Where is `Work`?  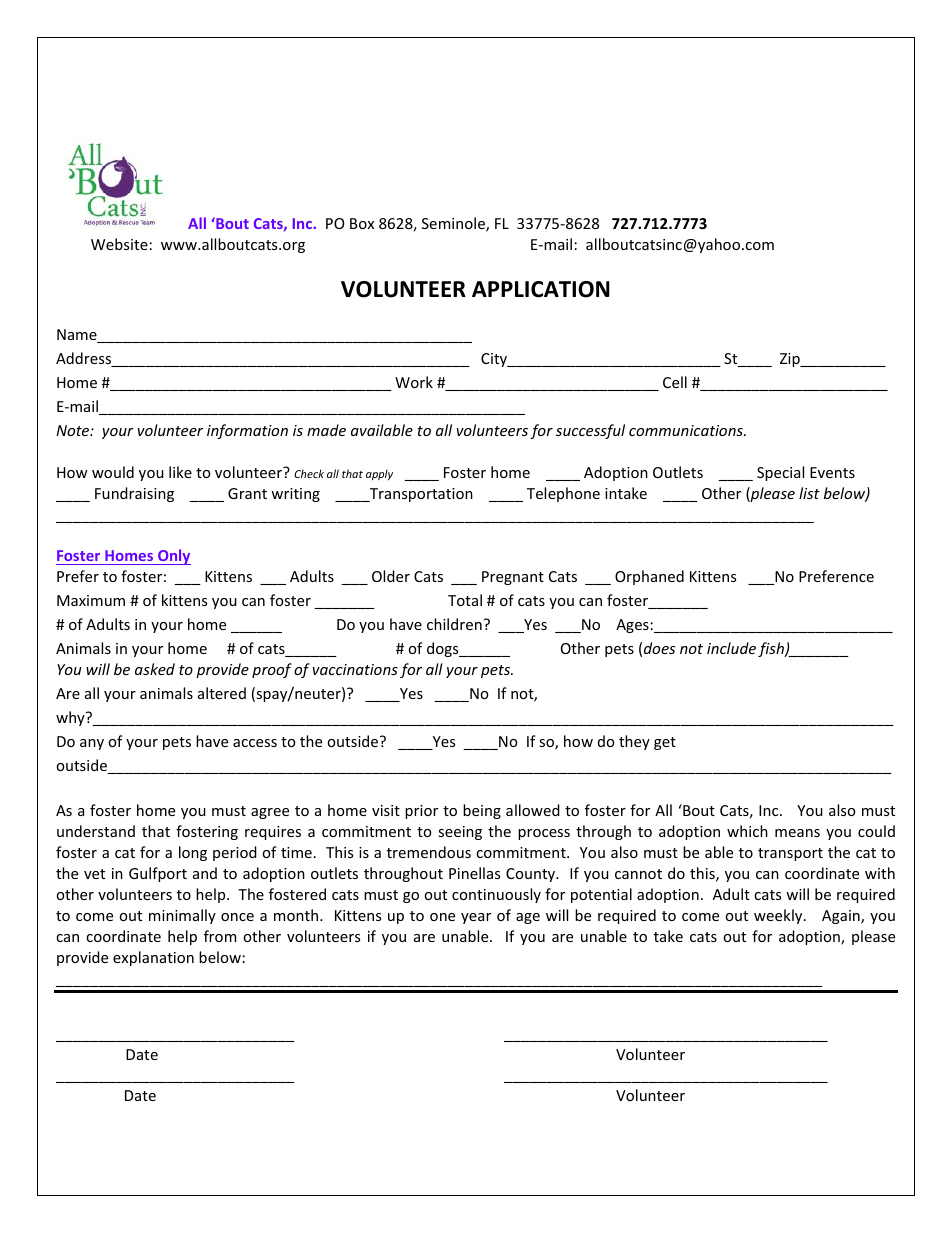 Work is located at coordinates (414, 382).
